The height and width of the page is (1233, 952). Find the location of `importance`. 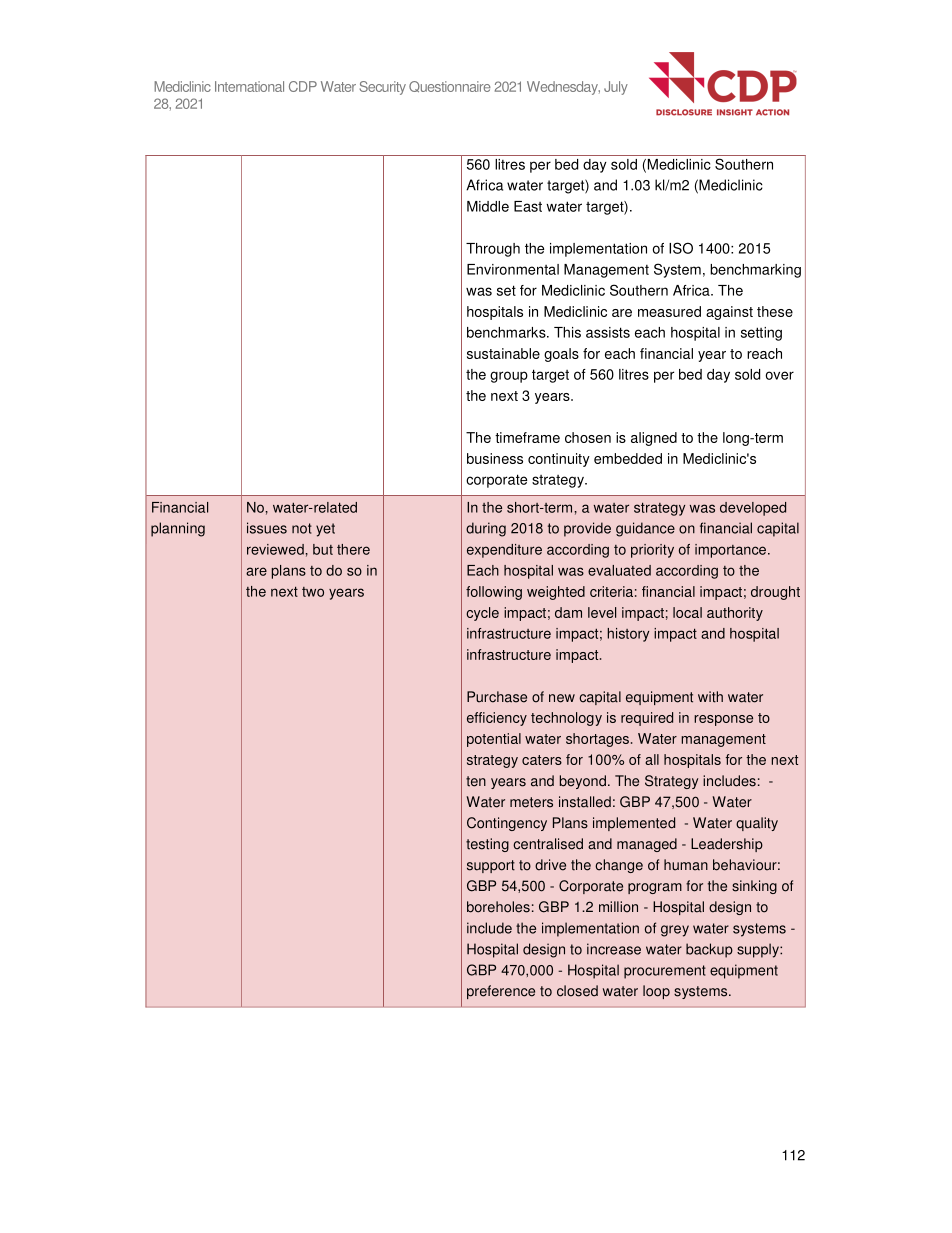

importance is located at coordinates (732, 551).
